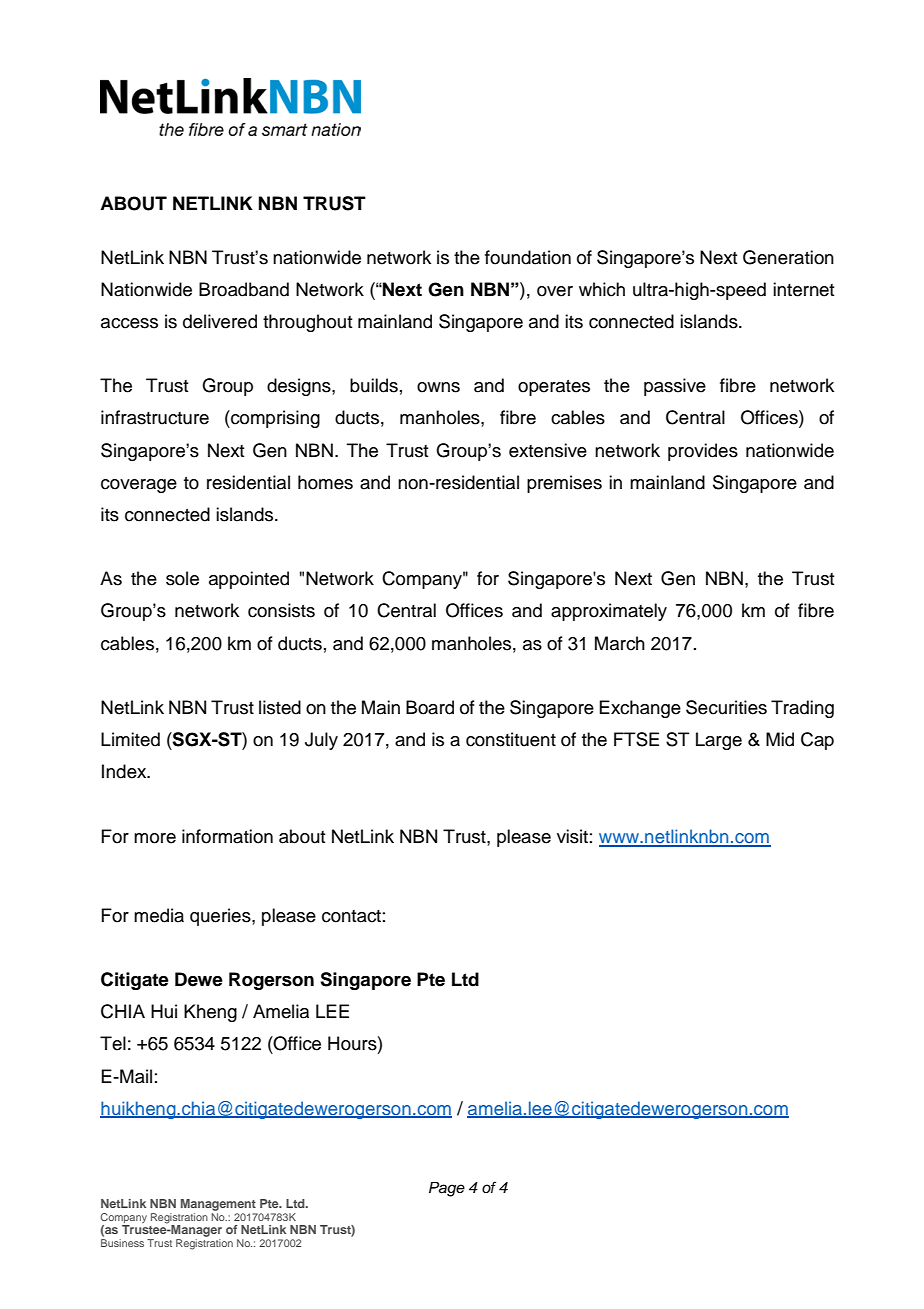 This page has width=924, height=1309. I want to click on Broadband, so click(244, 289).
